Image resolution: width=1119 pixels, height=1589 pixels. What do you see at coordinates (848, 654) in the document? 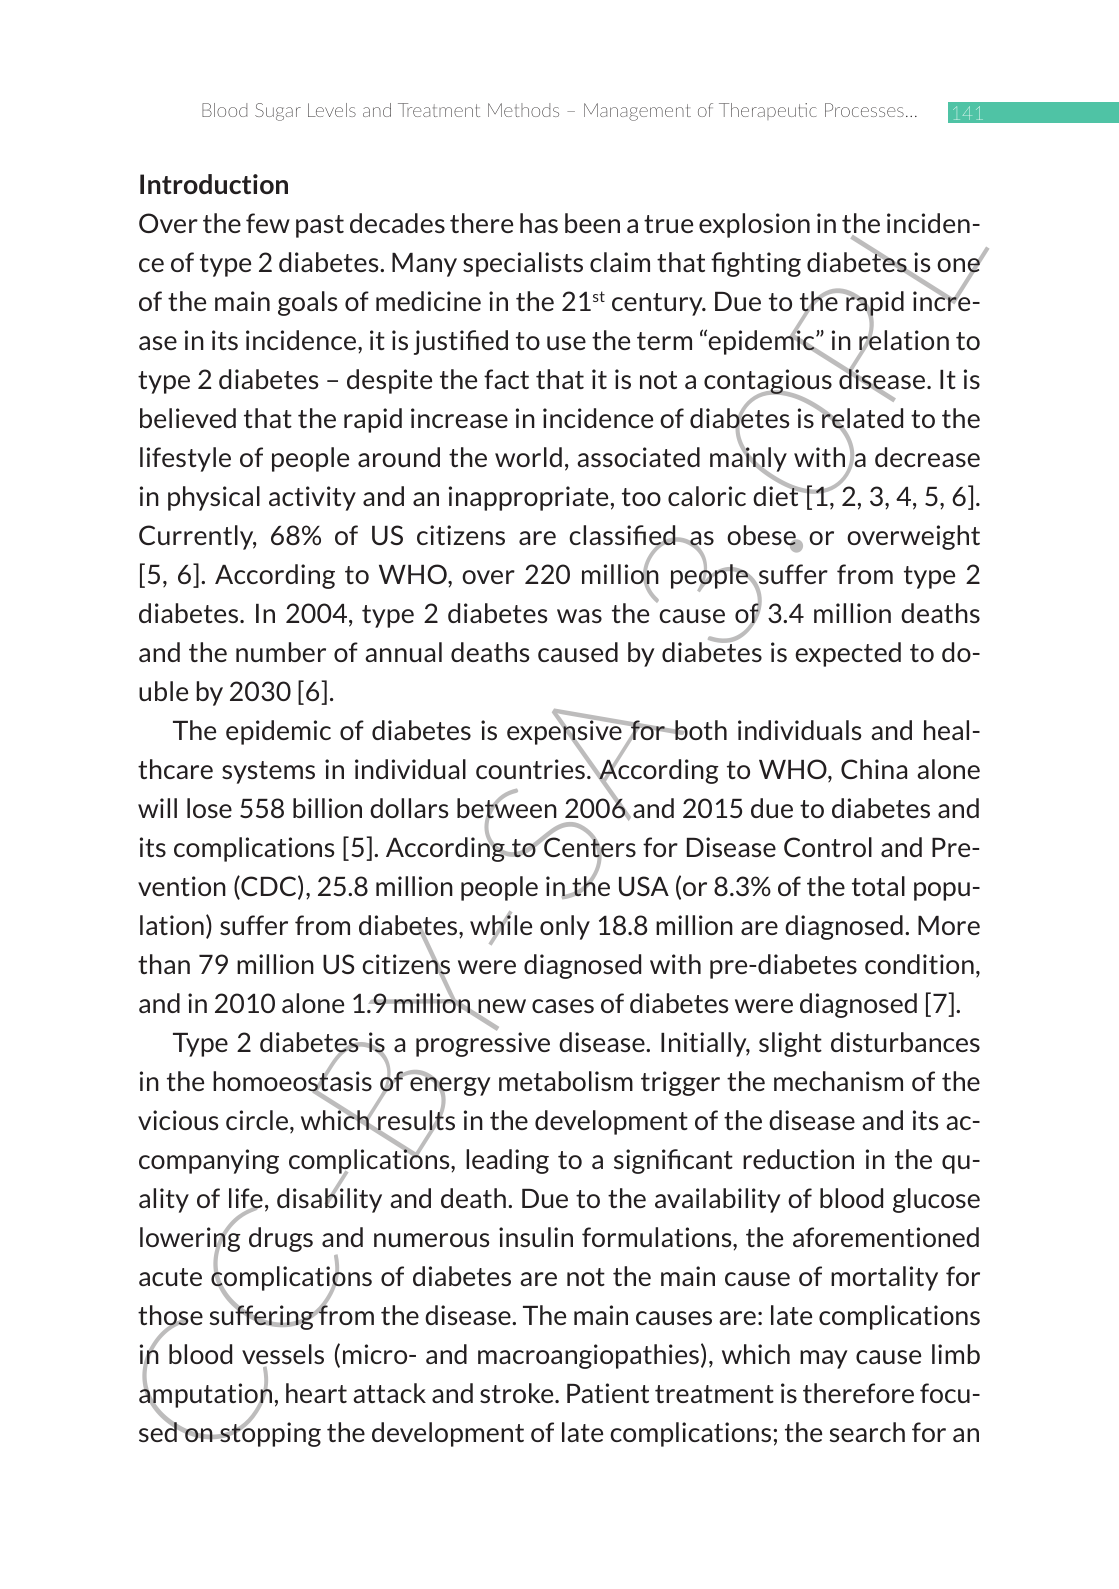
I see `expected` at bounding box center [848, 654].
